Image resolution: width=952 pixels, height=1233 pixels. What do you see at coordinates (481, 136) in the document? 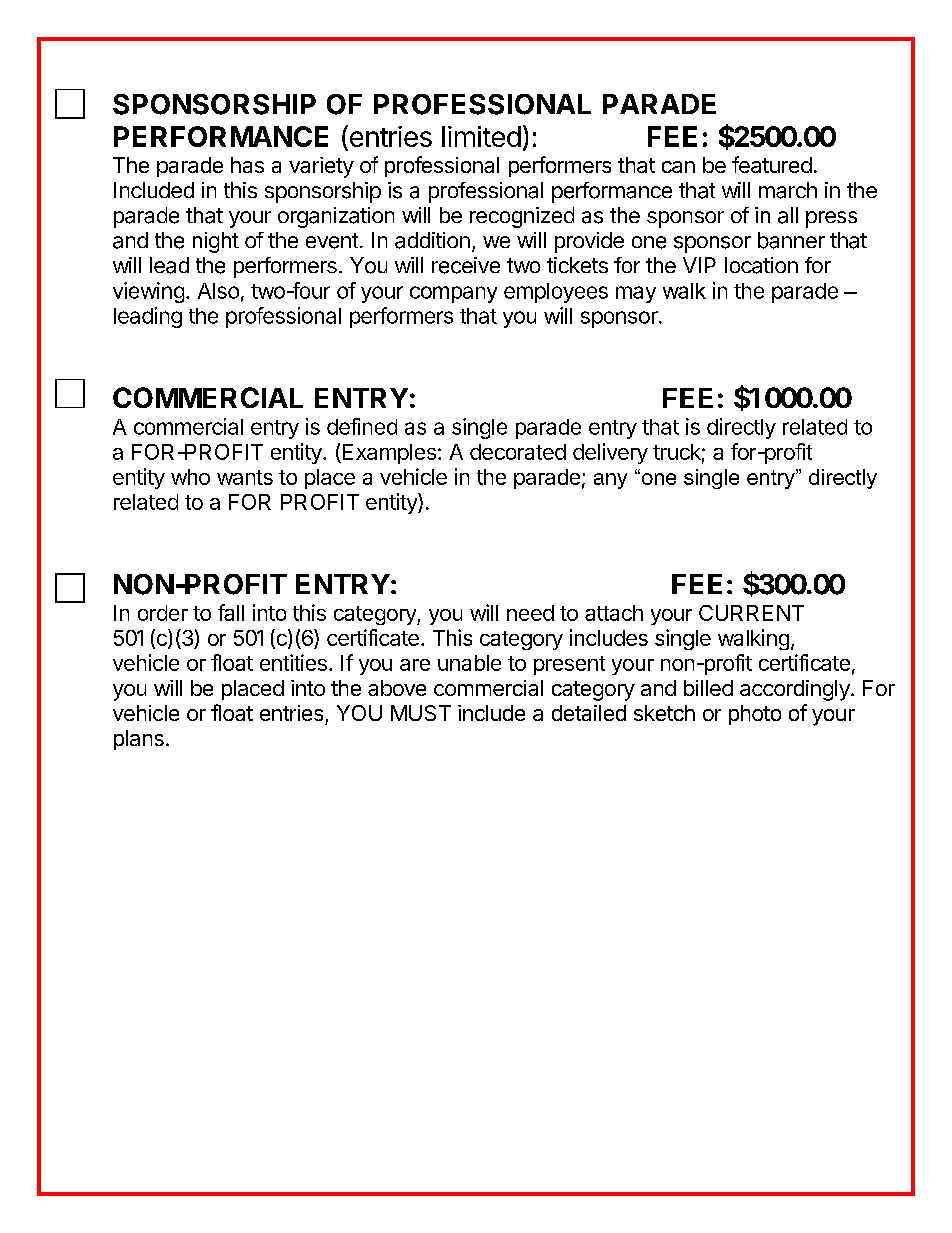
I see `limited` at bounding box center [481, 136].
